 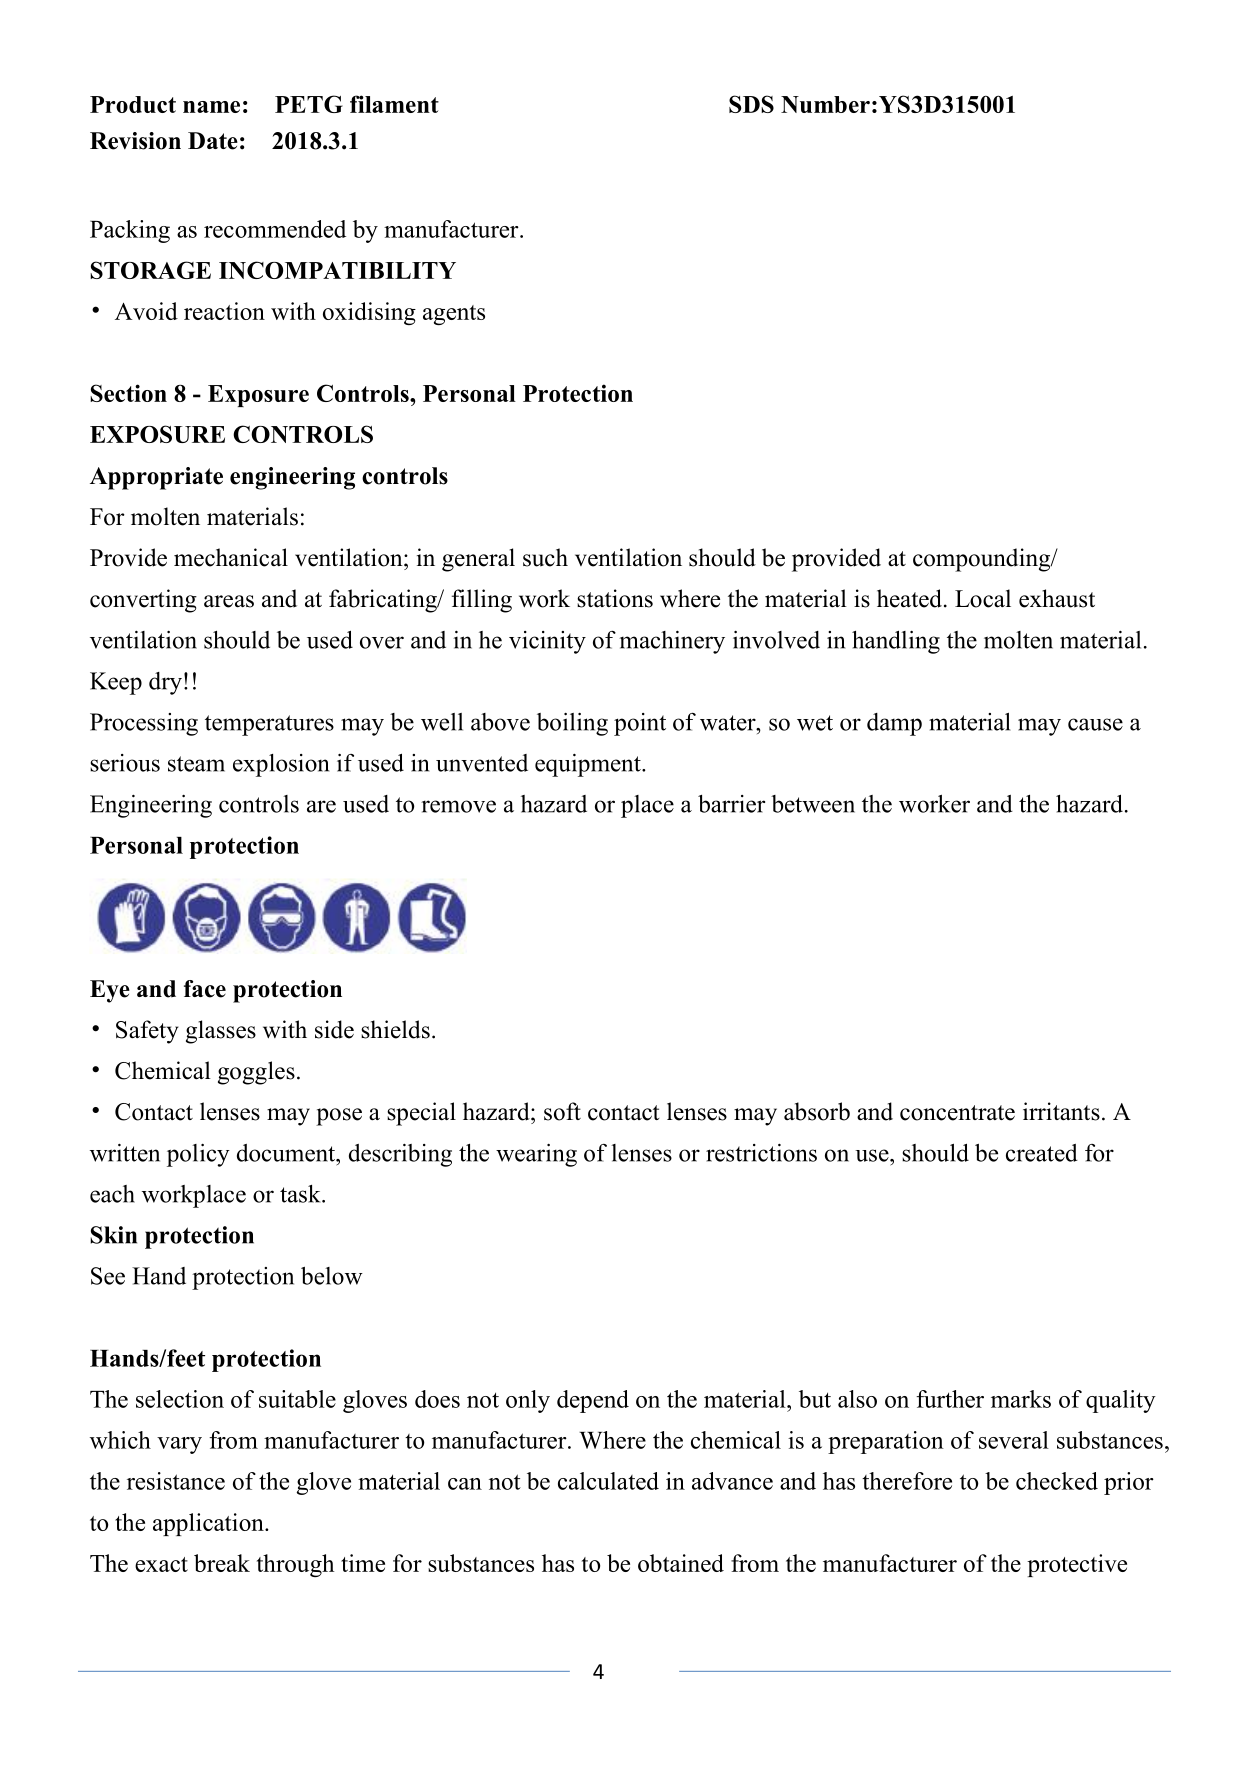 What do you see at coordinates (615, 598) in the image?
I see `stations` at bounding box center [615, 598].
